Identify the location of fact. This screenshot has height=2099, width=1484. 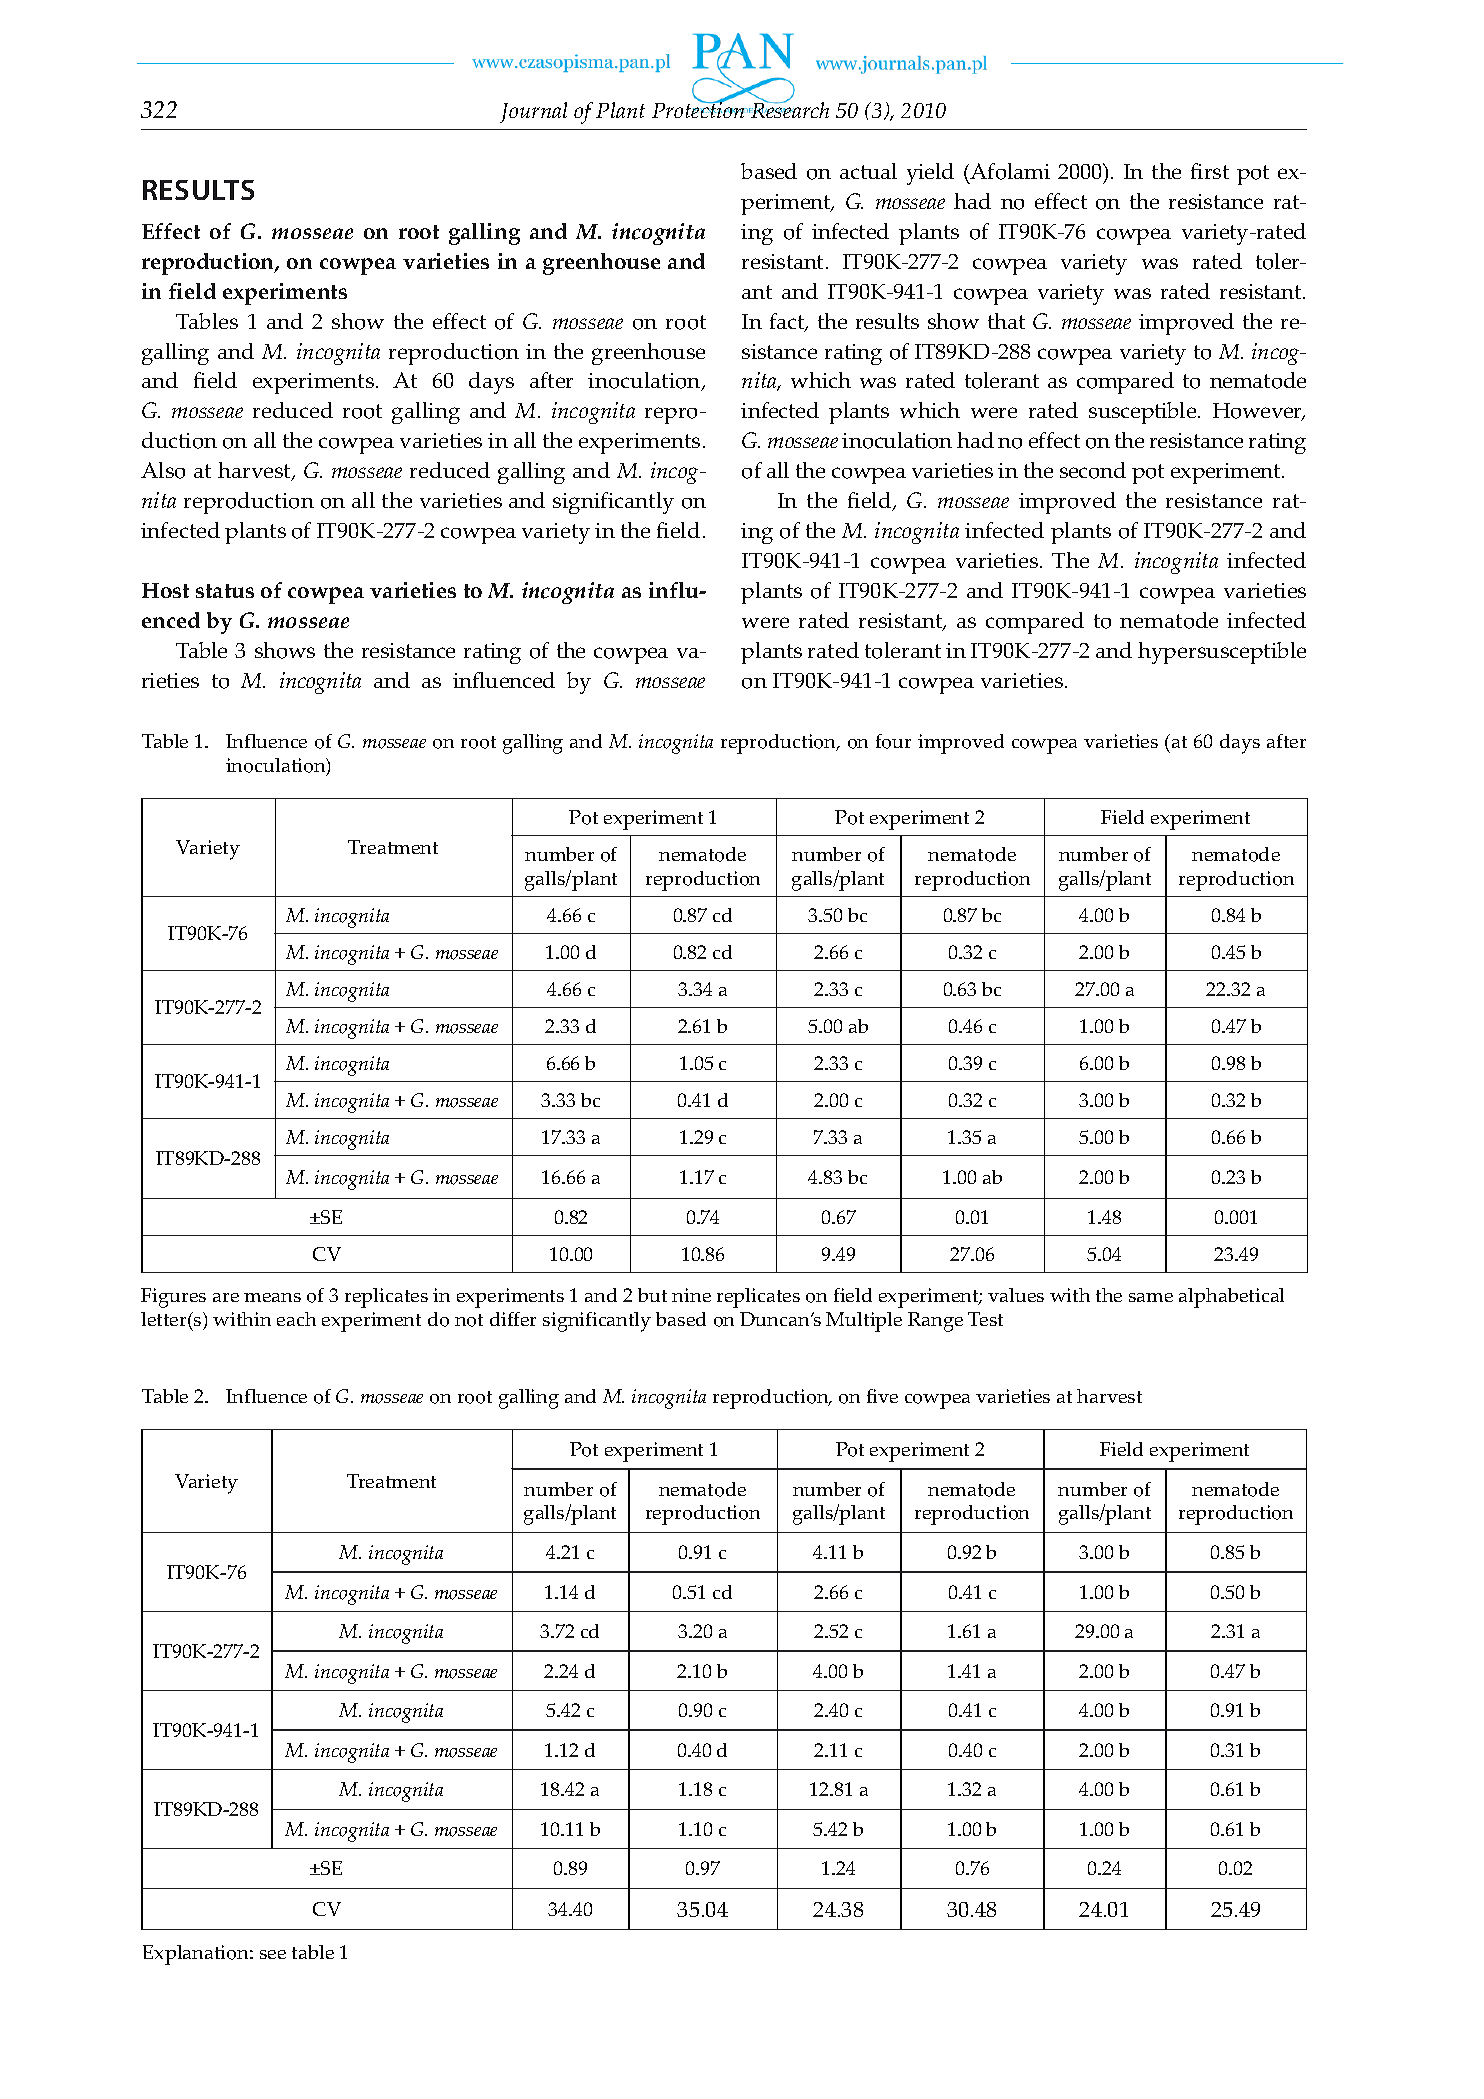
(788, 322).
